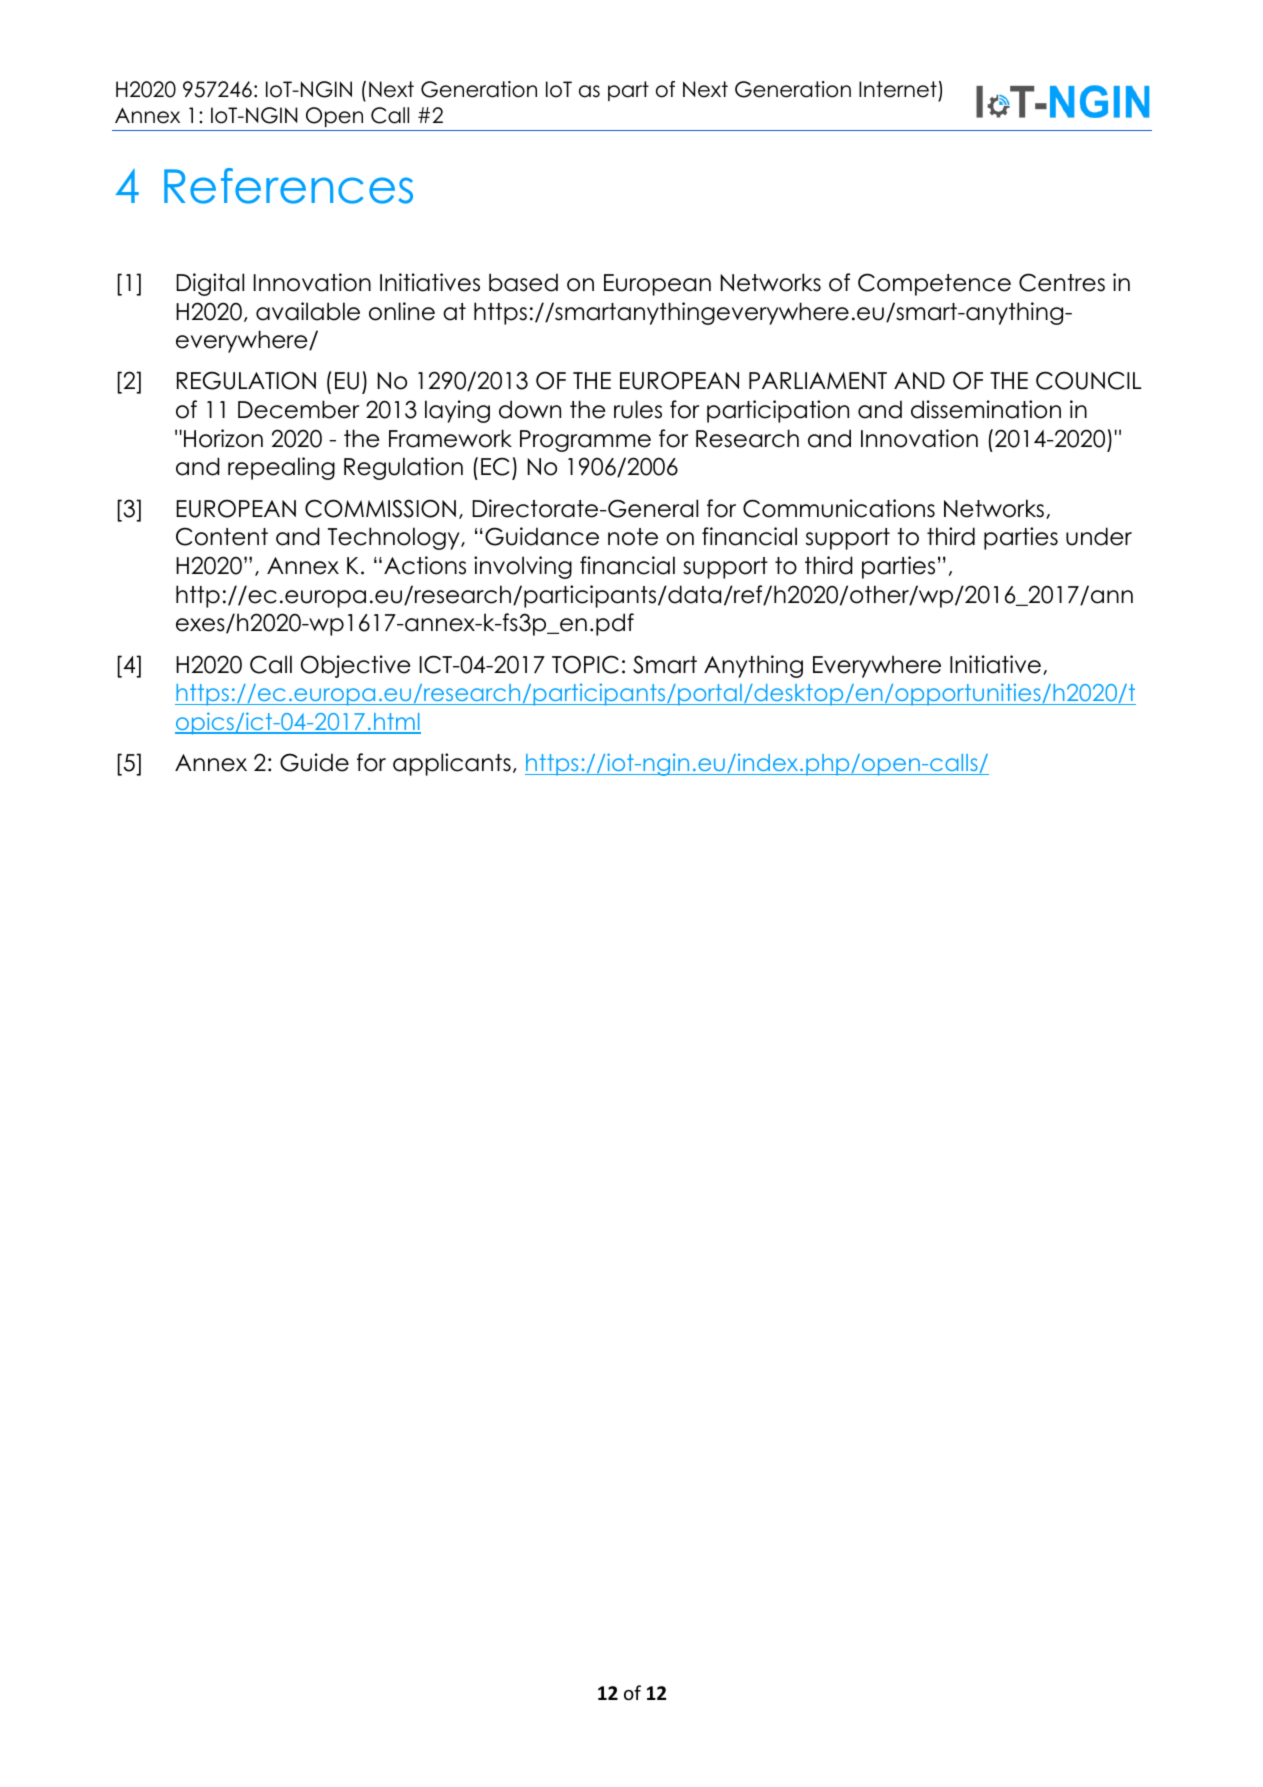  Describe the element at coordinates (452, 764) in the screenshot. I see `applicants` at that location.
